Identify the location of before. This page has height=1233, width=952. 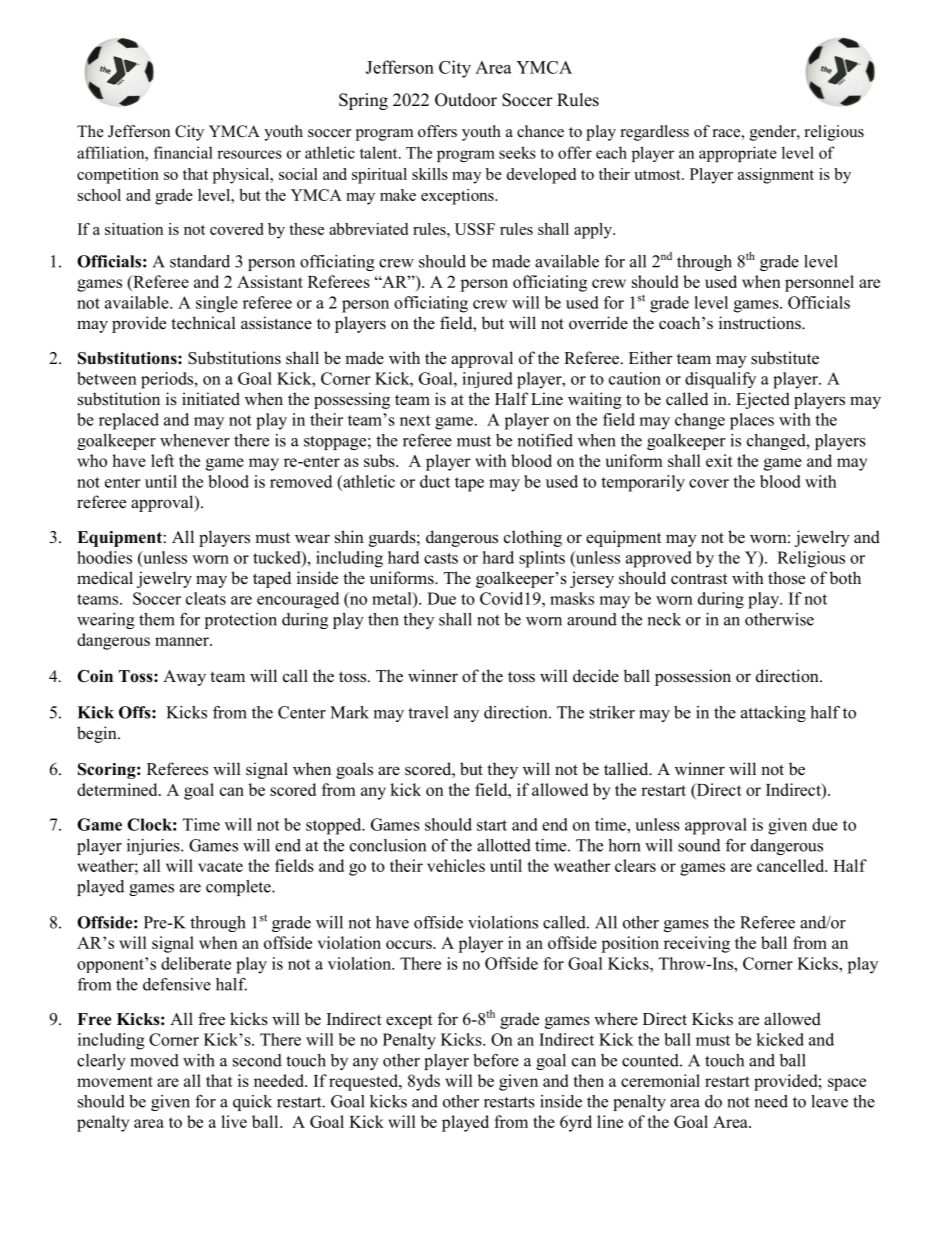
(496, 1060).
